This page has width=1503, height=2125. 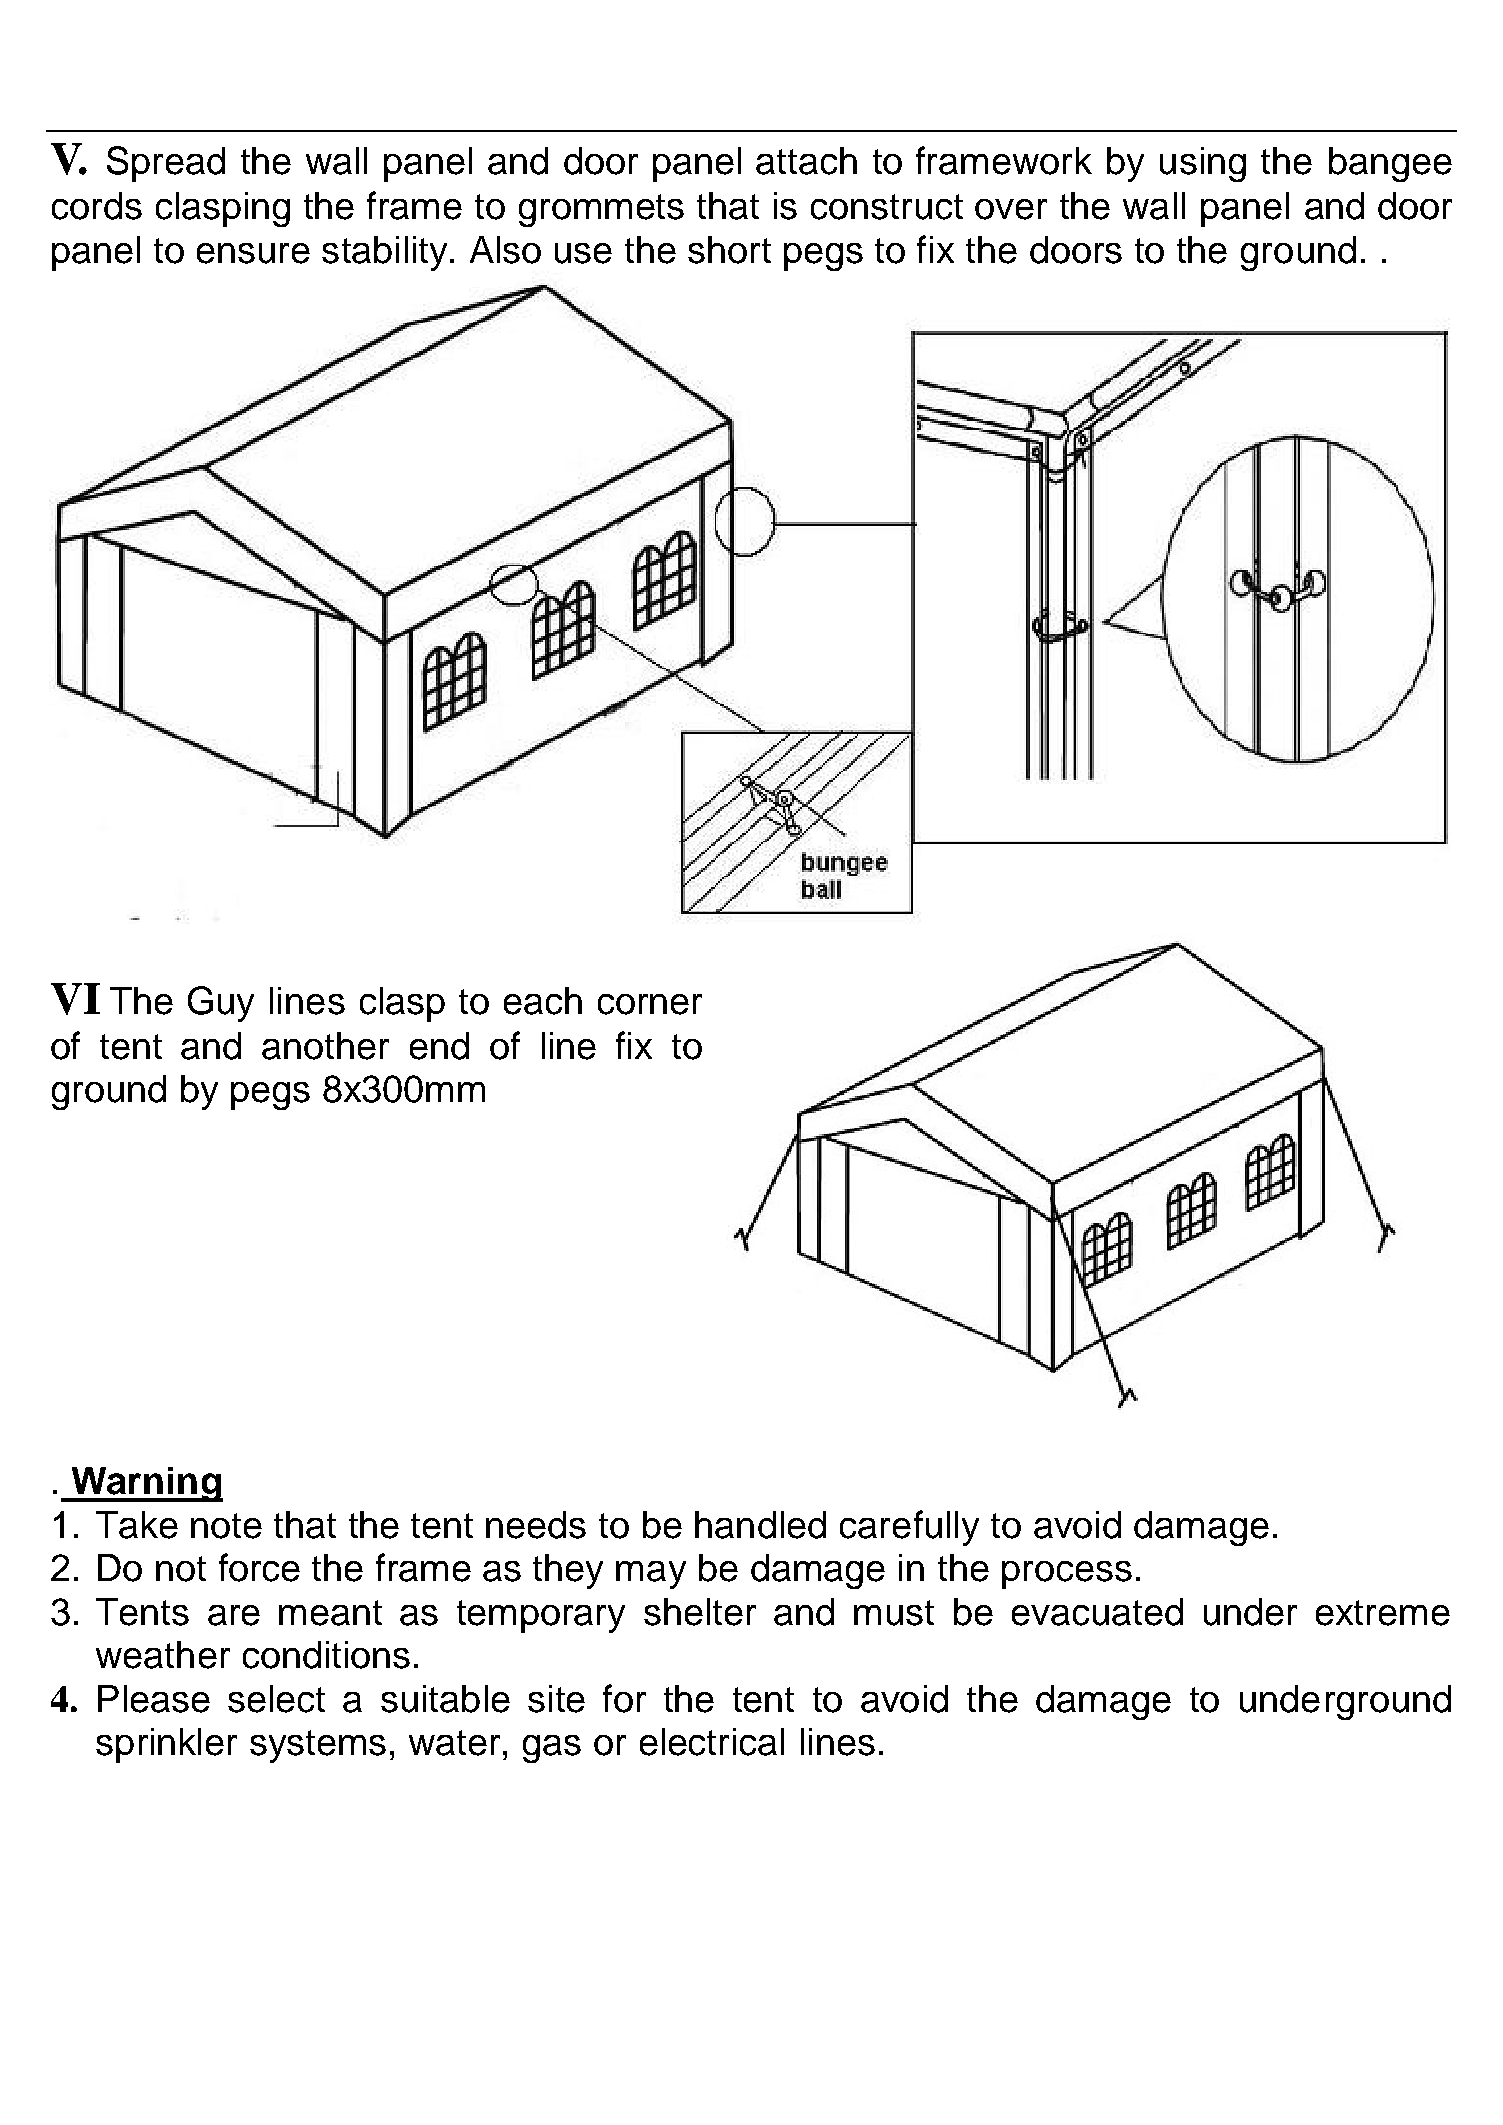 What do you see at coordinates (729, 250) in the page?
I see `short` at bounding box center [729, 250].
